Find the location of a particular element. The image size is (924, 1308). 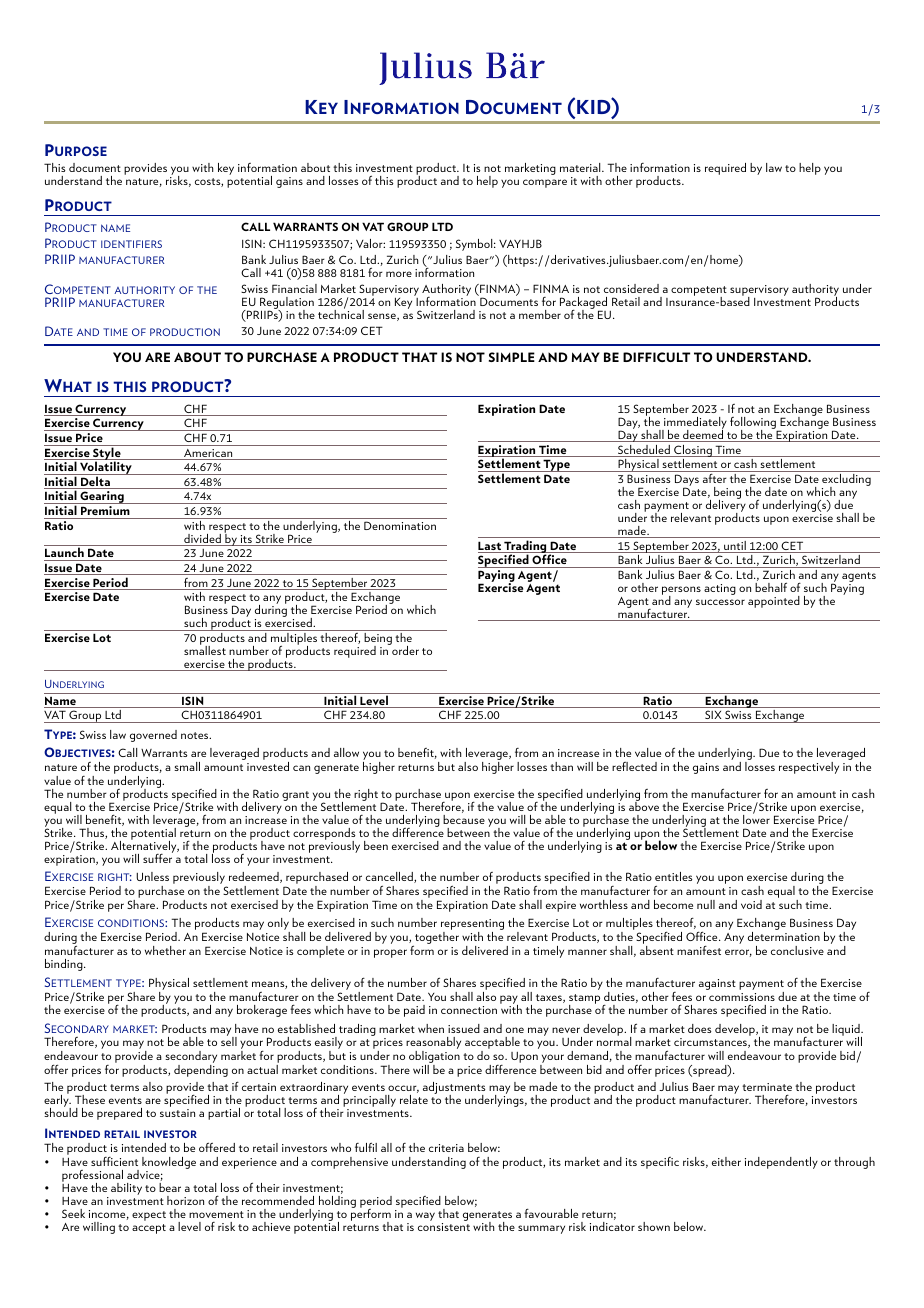

material is located at coordinates (581, 167).
